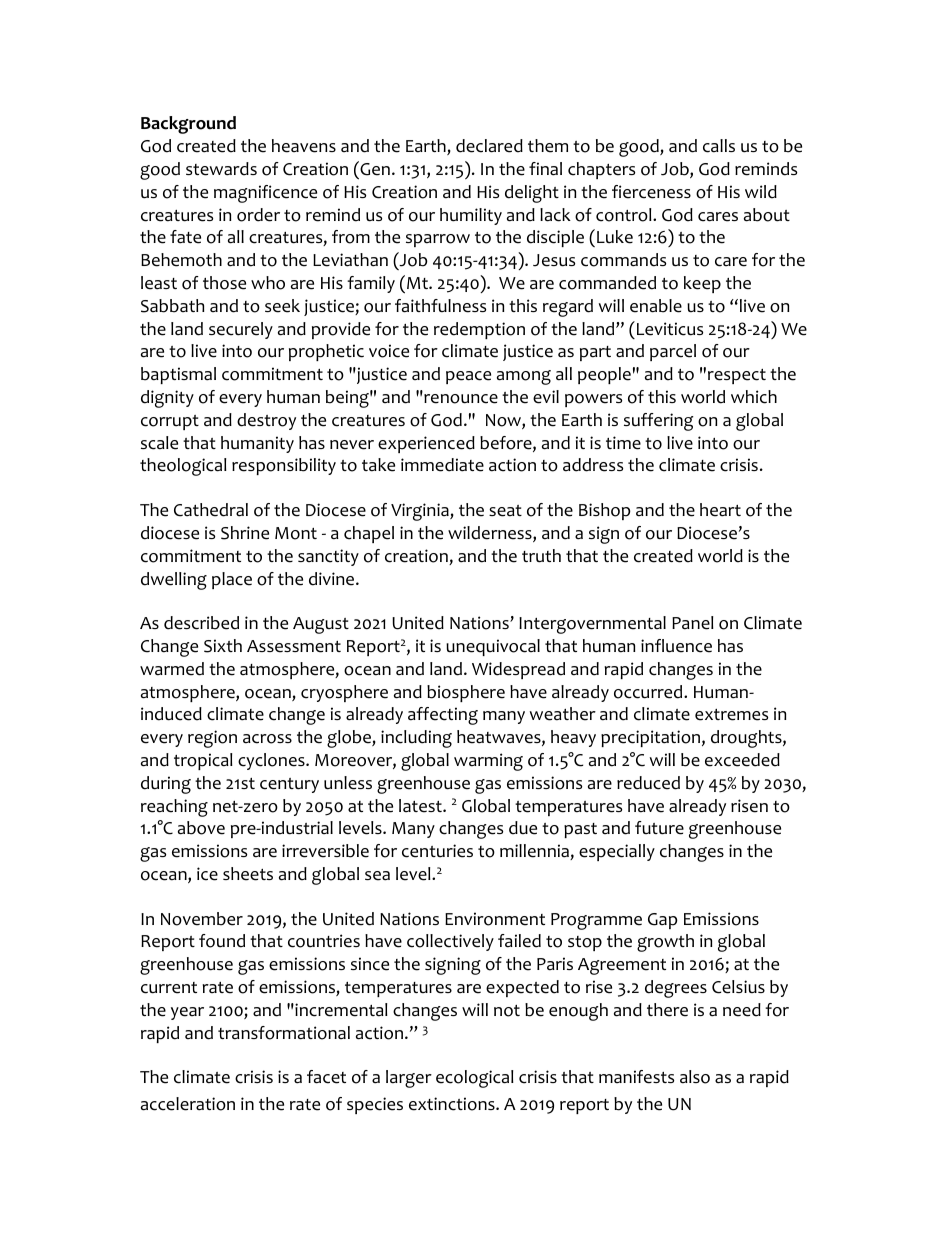 The height and width of the document is (1233, 952). Describe the element at coordinates (221, 169) in the document. I see `stewards` at that location.
